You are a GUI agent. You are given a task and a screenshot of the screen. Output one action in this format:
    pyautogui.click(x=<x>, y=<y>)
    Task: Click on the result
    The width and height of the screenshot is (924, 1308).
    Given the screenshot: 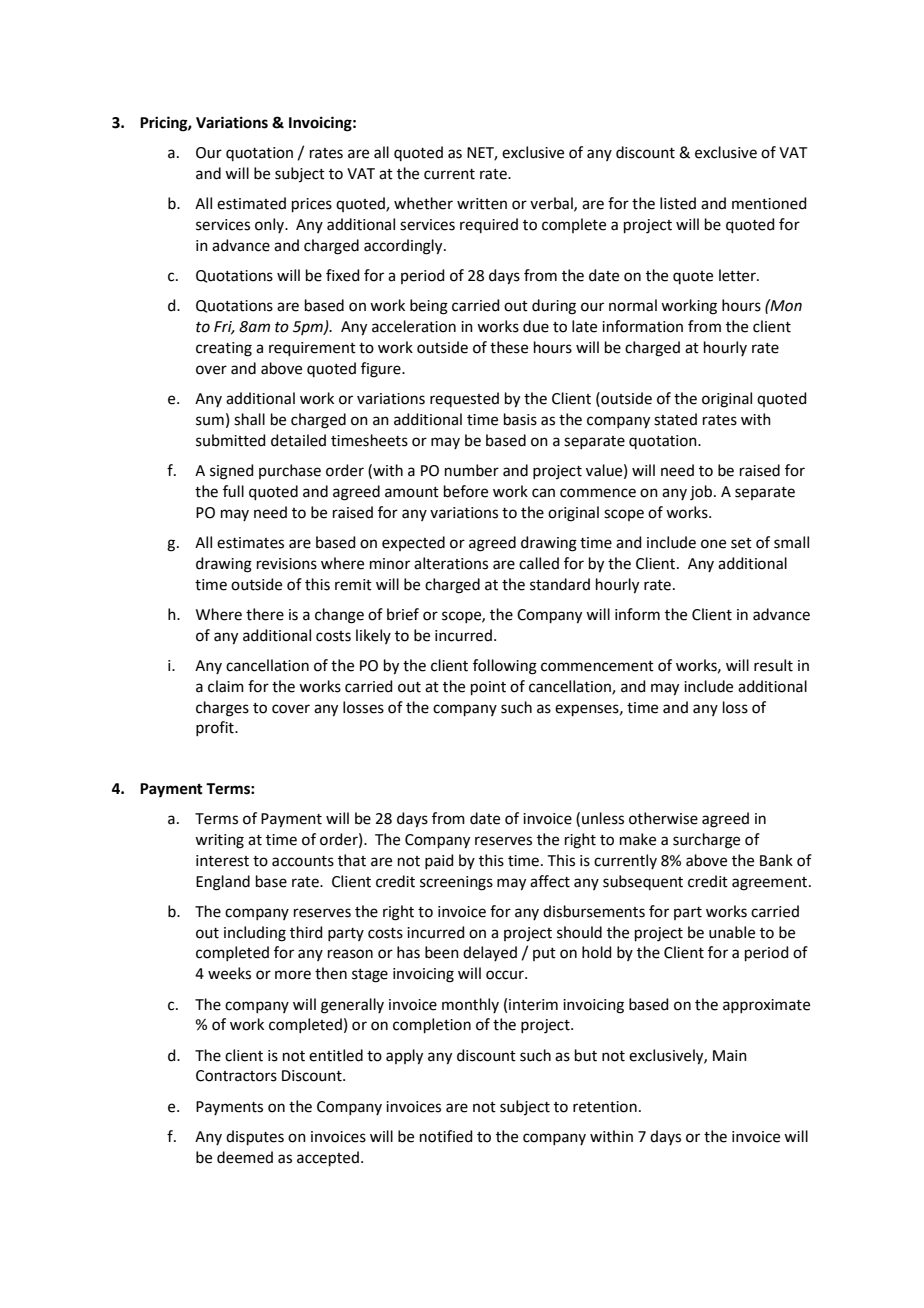 What is the action you would take?
    pyautogui.click(x=773, y=665)
